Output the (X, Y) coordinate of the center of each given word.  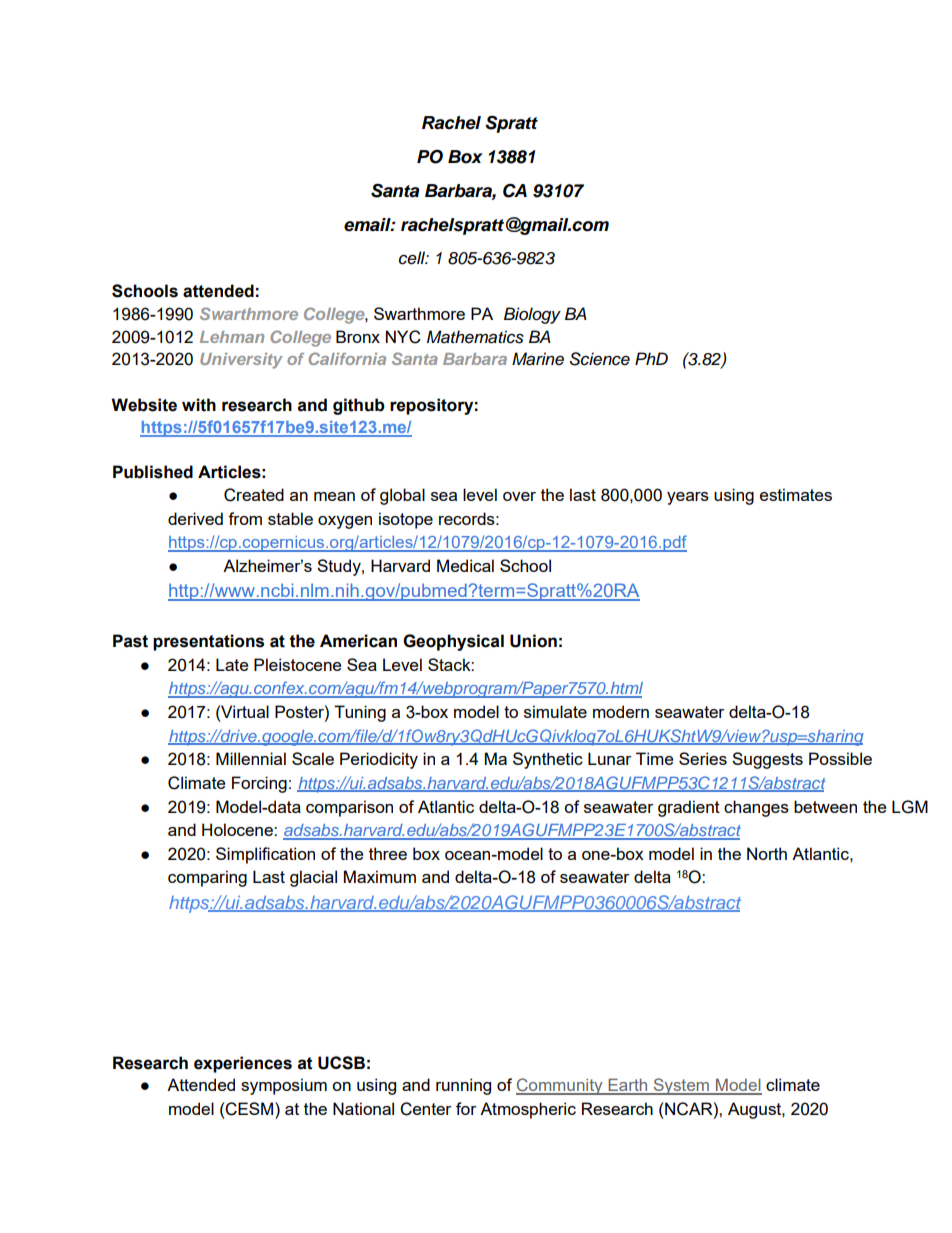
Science (599, 359)
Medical (465, 565)
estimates (796, 494)
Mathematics (475, 337)
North (767, 853)
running (463, 1086)
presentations (208, 642)
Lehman (232, 337)
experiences (243, 1064)
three (388, 853)
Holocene (238, 829)
